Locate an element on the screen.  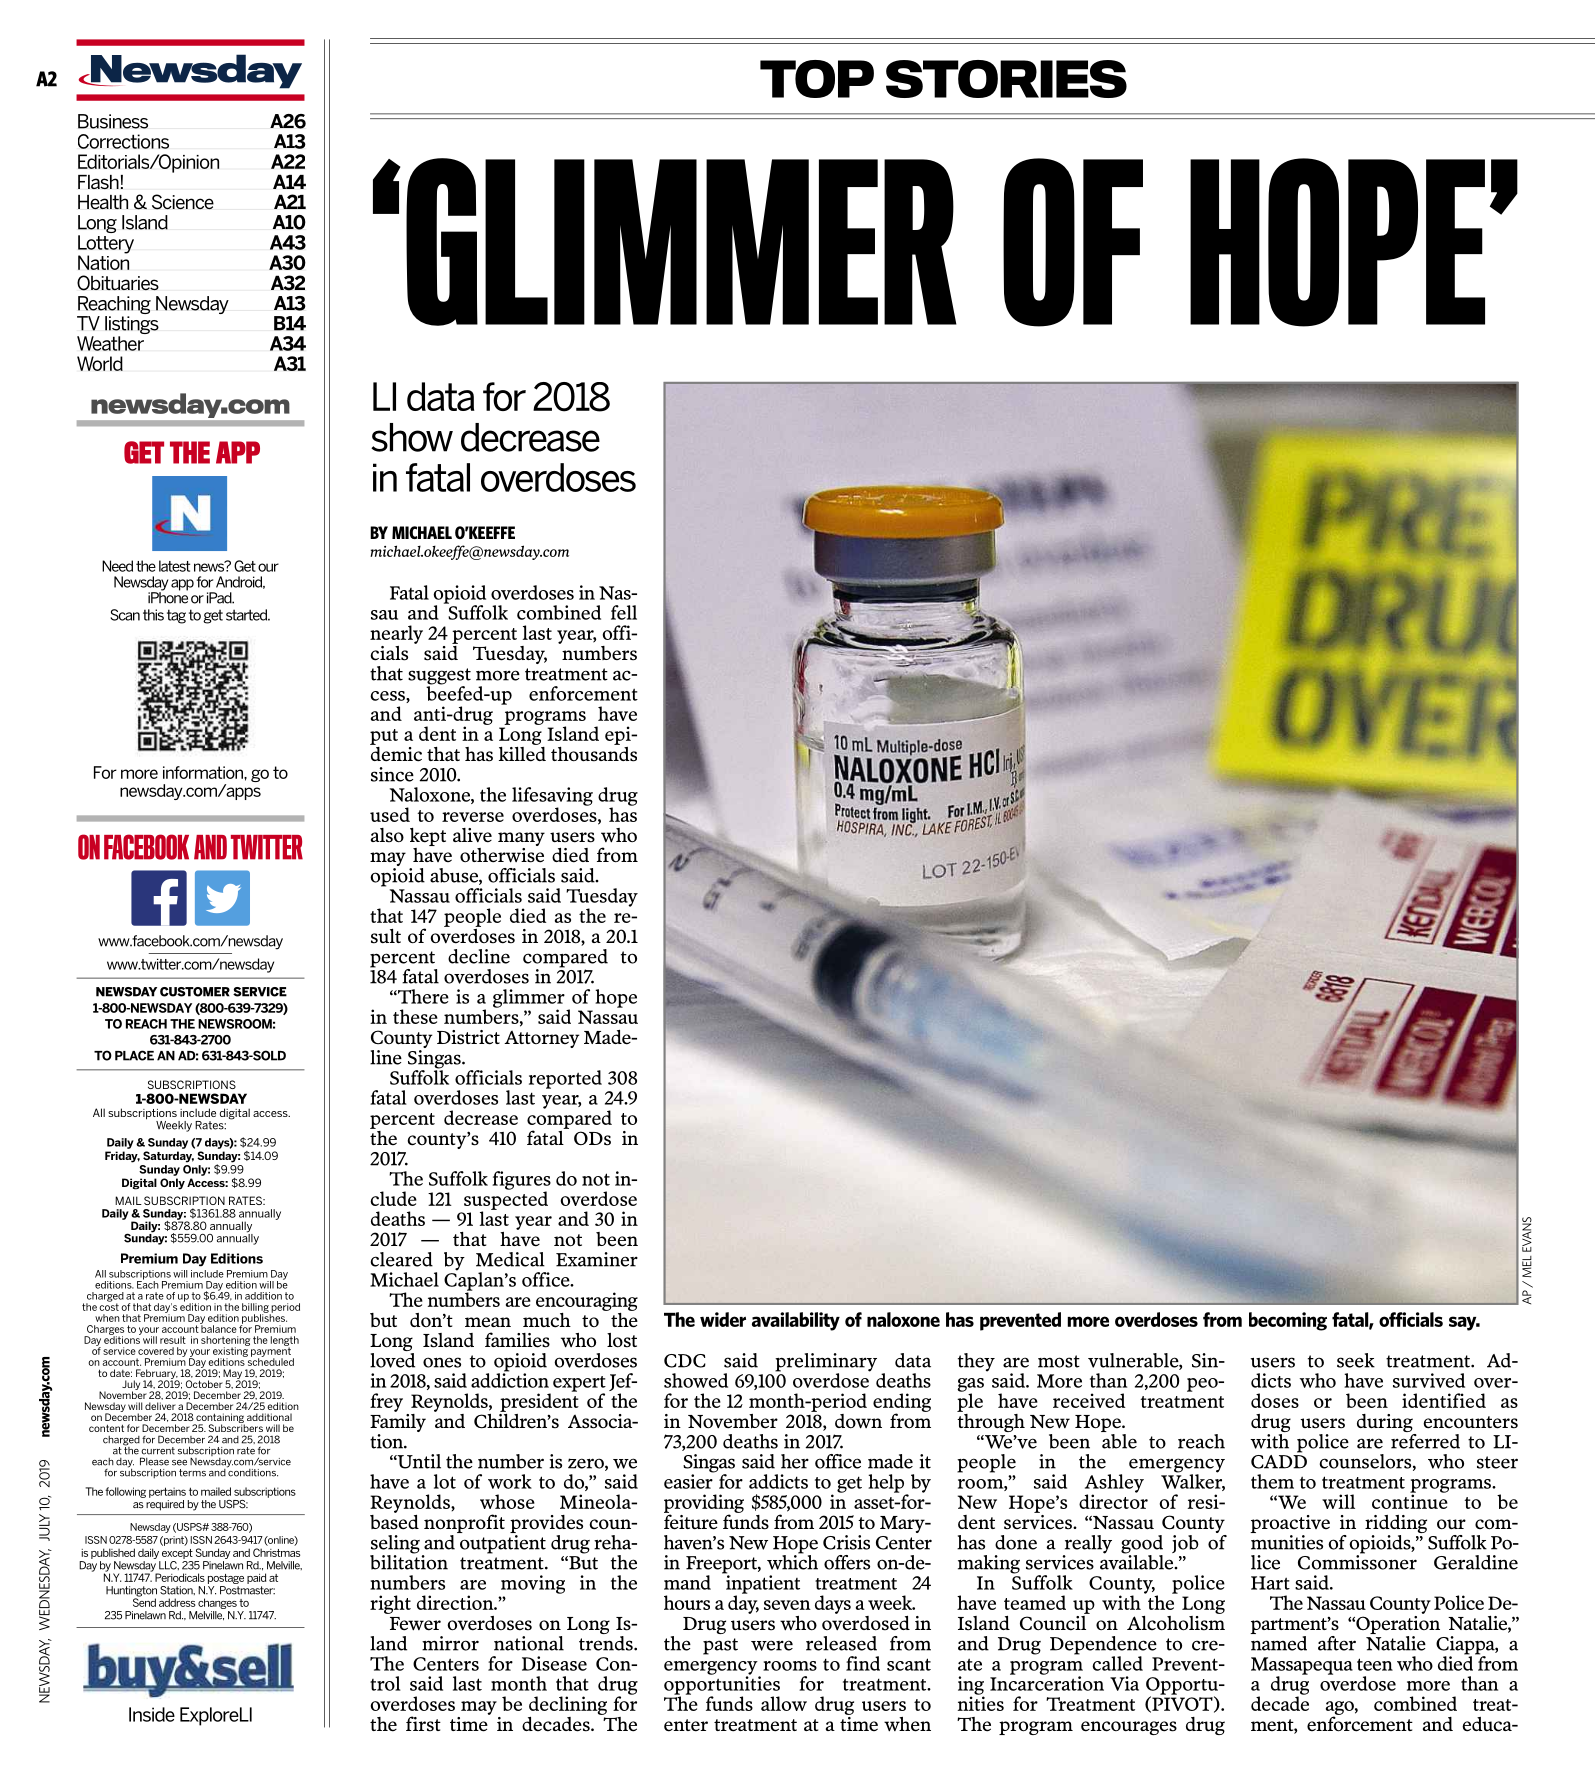
many is located at coordinates (521, 839).
